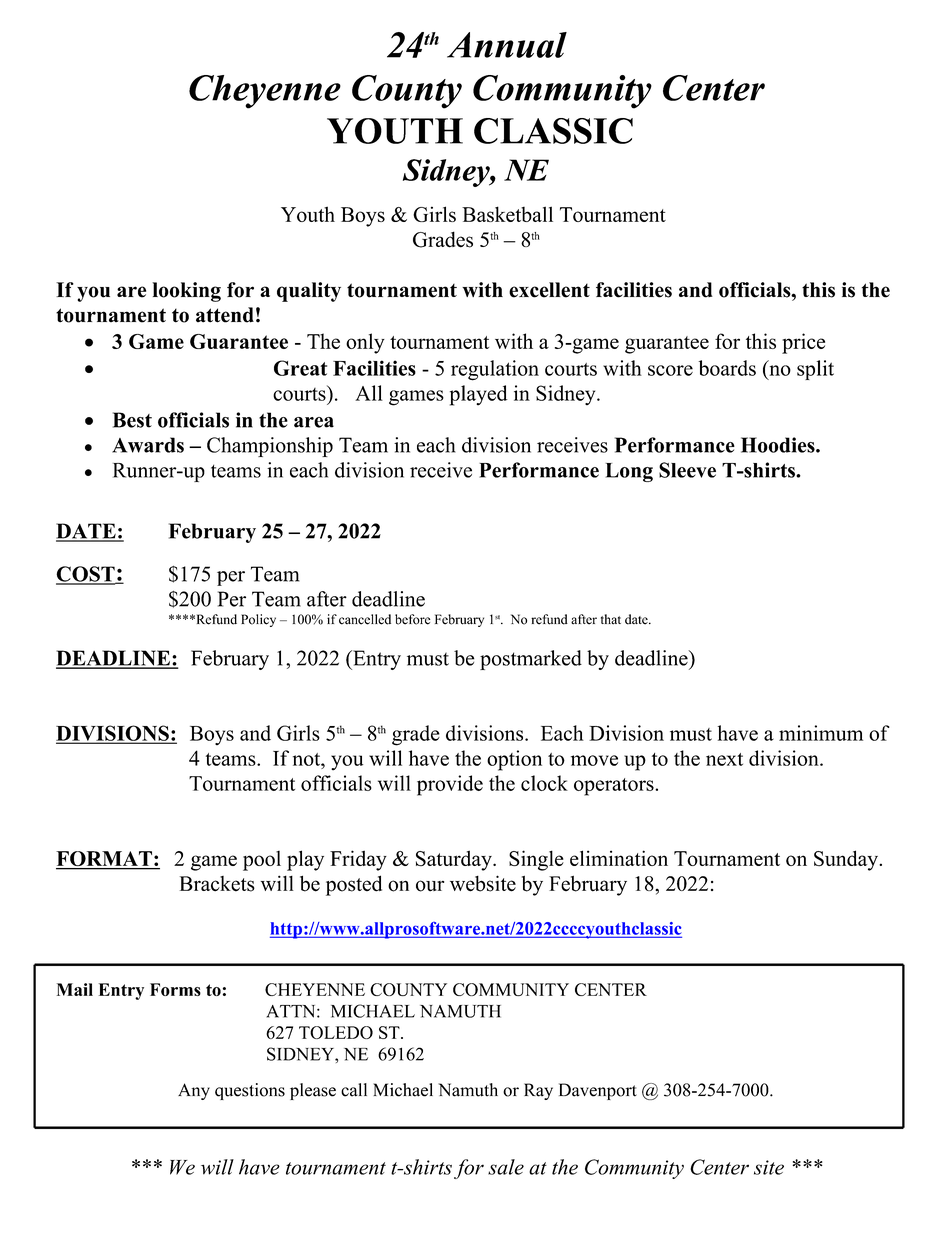 The height and width of the document is (1233, 952). I want to click on Annual, so click(507, 45).
